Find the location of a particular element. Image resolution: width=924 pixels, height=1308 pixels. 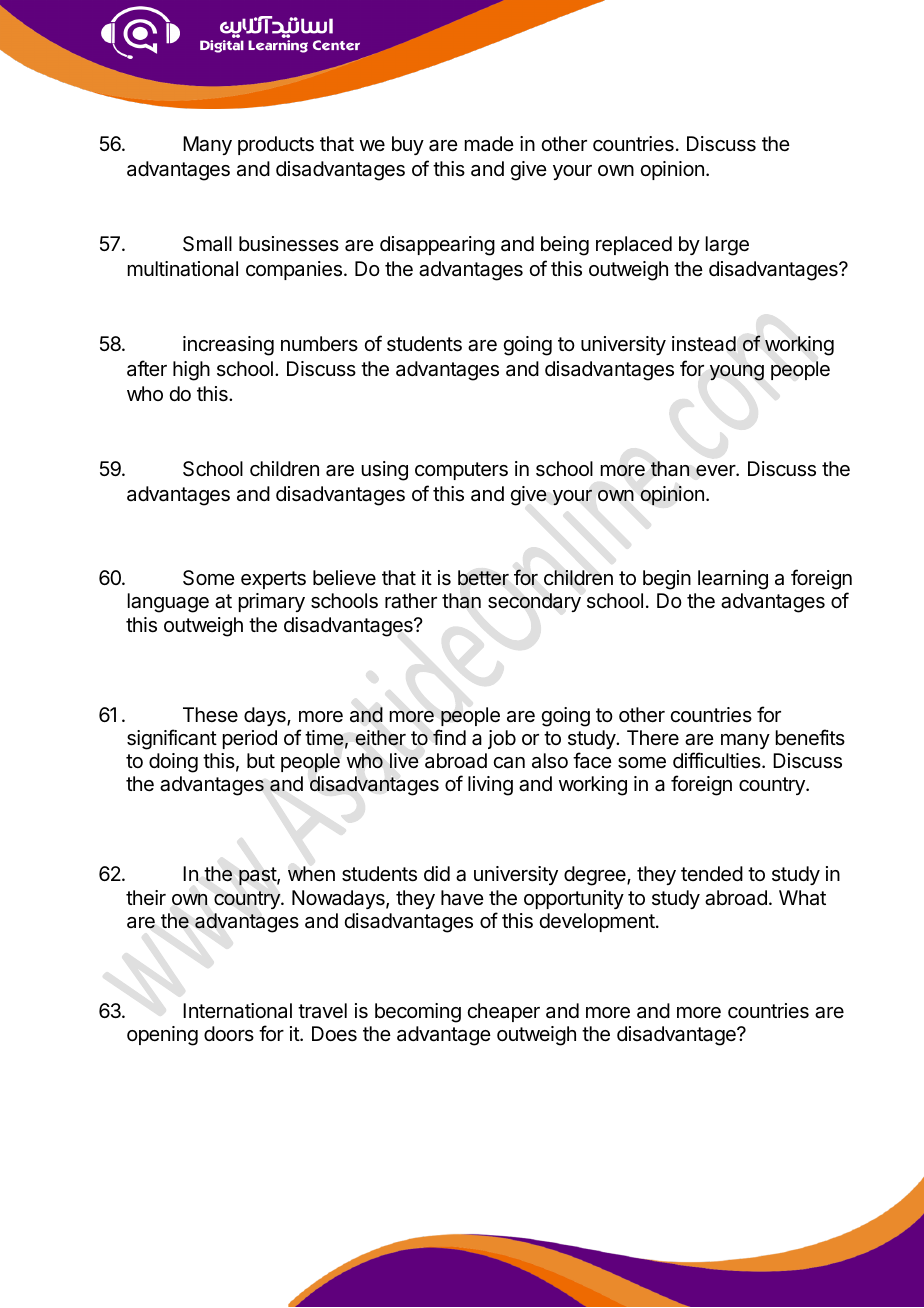

What is located at coordinates (802, 898).
